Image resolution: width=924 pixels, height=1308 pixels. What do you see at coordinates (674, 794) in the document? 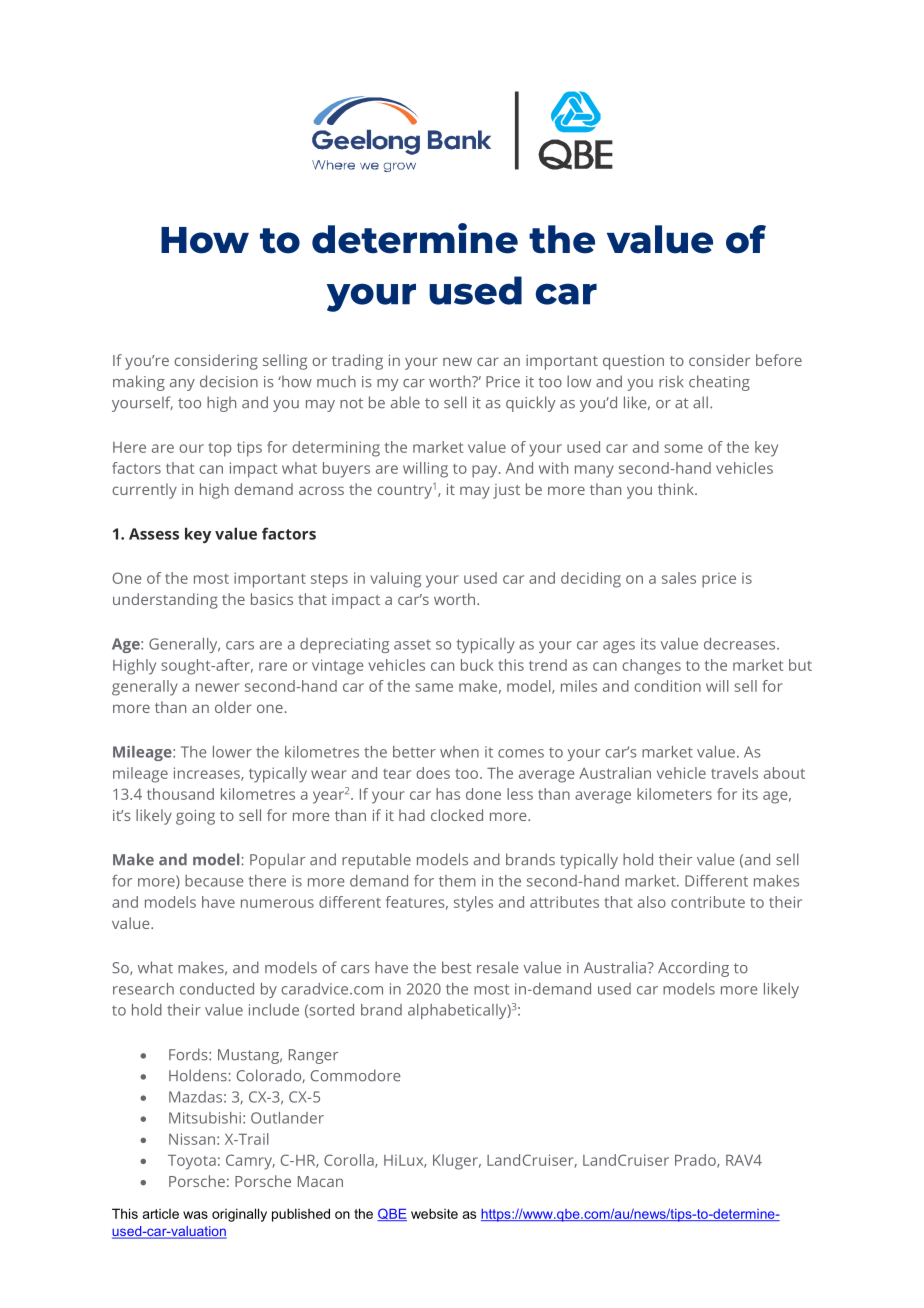
I see `kilometers` at bounding box center [674, 794].
